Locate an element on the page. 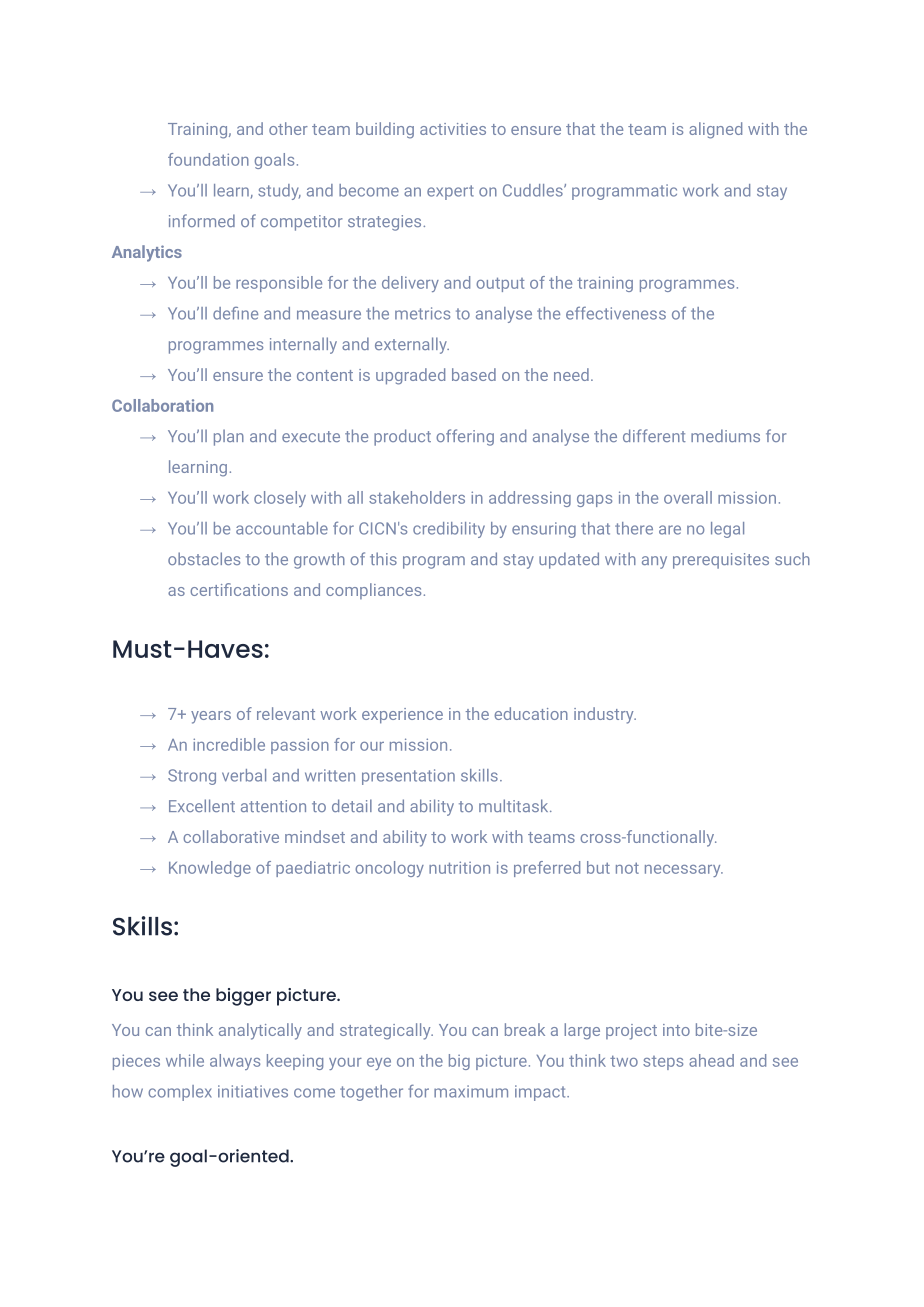 This document has width=924, height=1307. activities is located at coordinates (453, 129).
